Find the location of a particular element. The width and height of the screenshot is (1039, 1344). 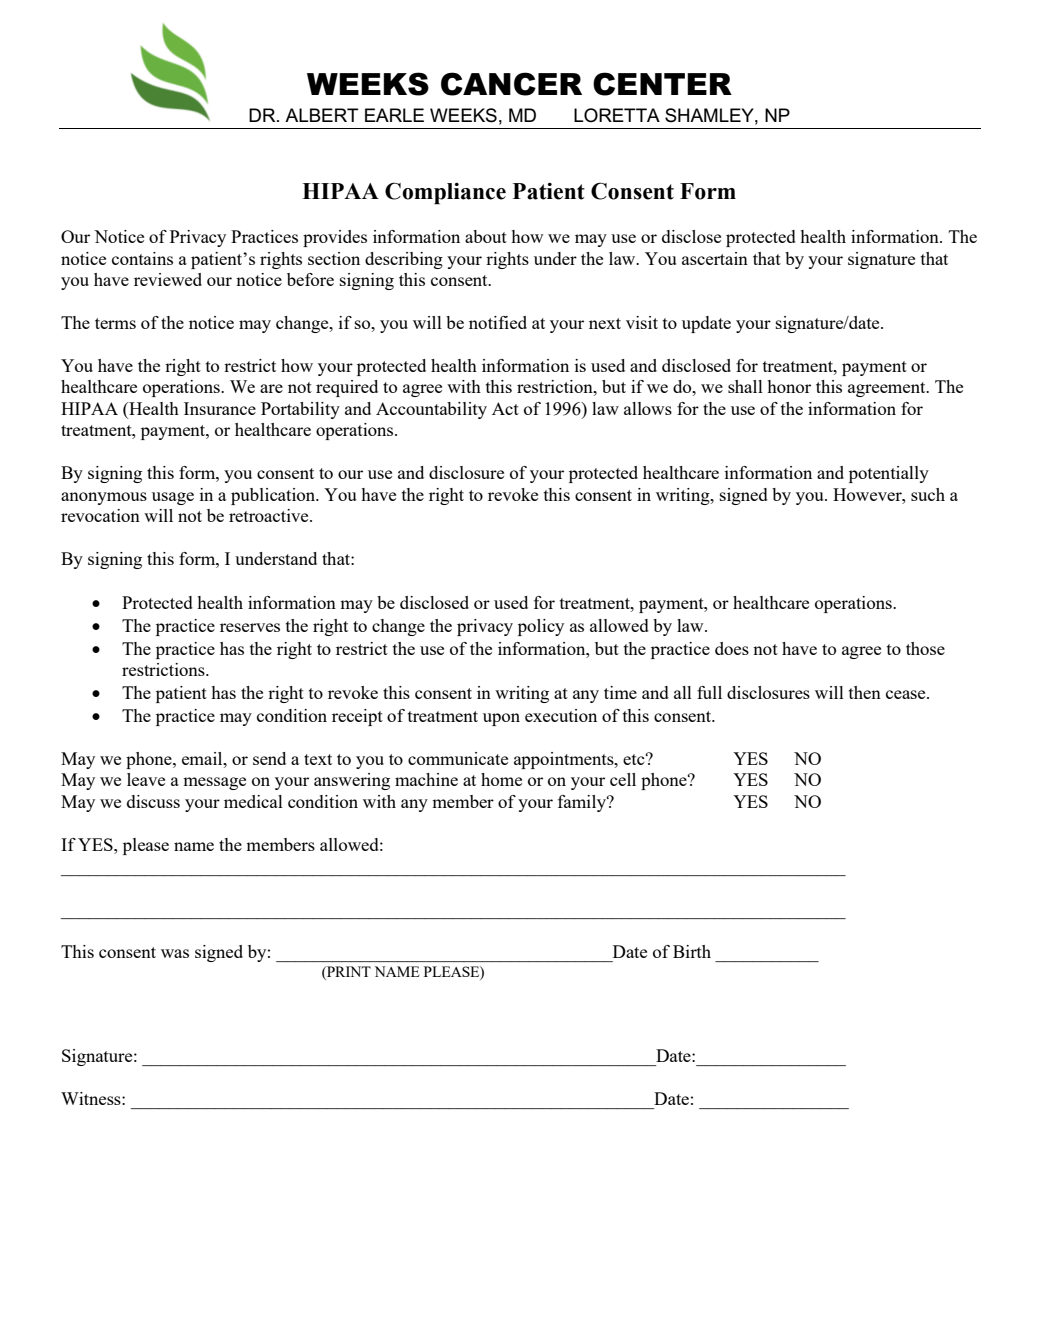

reserves is located at coordinates (250, 627).
